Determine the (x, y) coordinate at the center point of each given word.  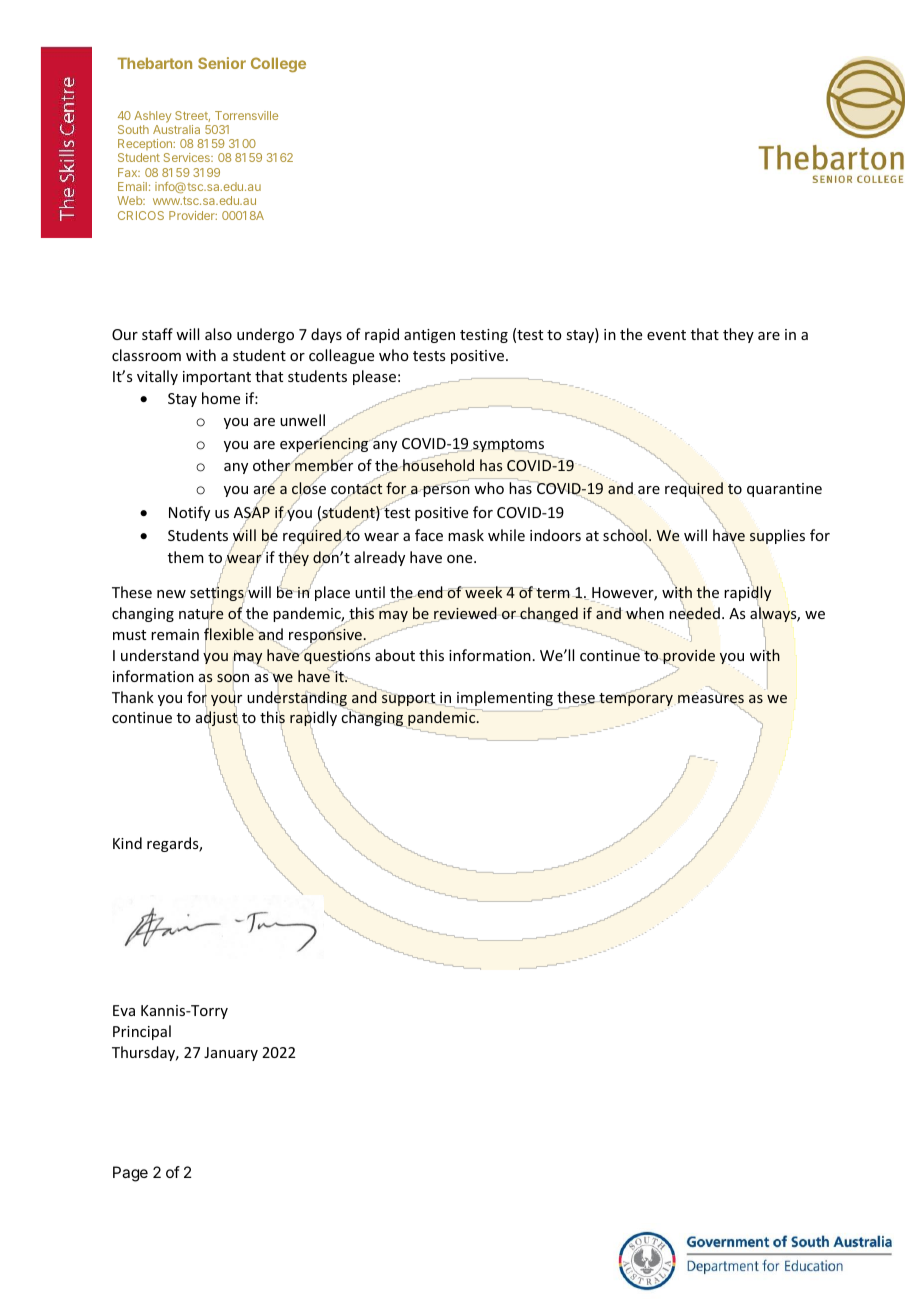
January (231, 1054)
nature (201, 614)
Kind (127, 843)
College (278, 64)
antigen (429, 336)
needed (695, 612)
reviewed (464, 614)
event (666, 335)
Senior (222, 63)
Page (130, 1174)
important (217, 378)
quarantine (784, 490)
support (409, 699)
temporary (636, 699)
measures (711, 699)
